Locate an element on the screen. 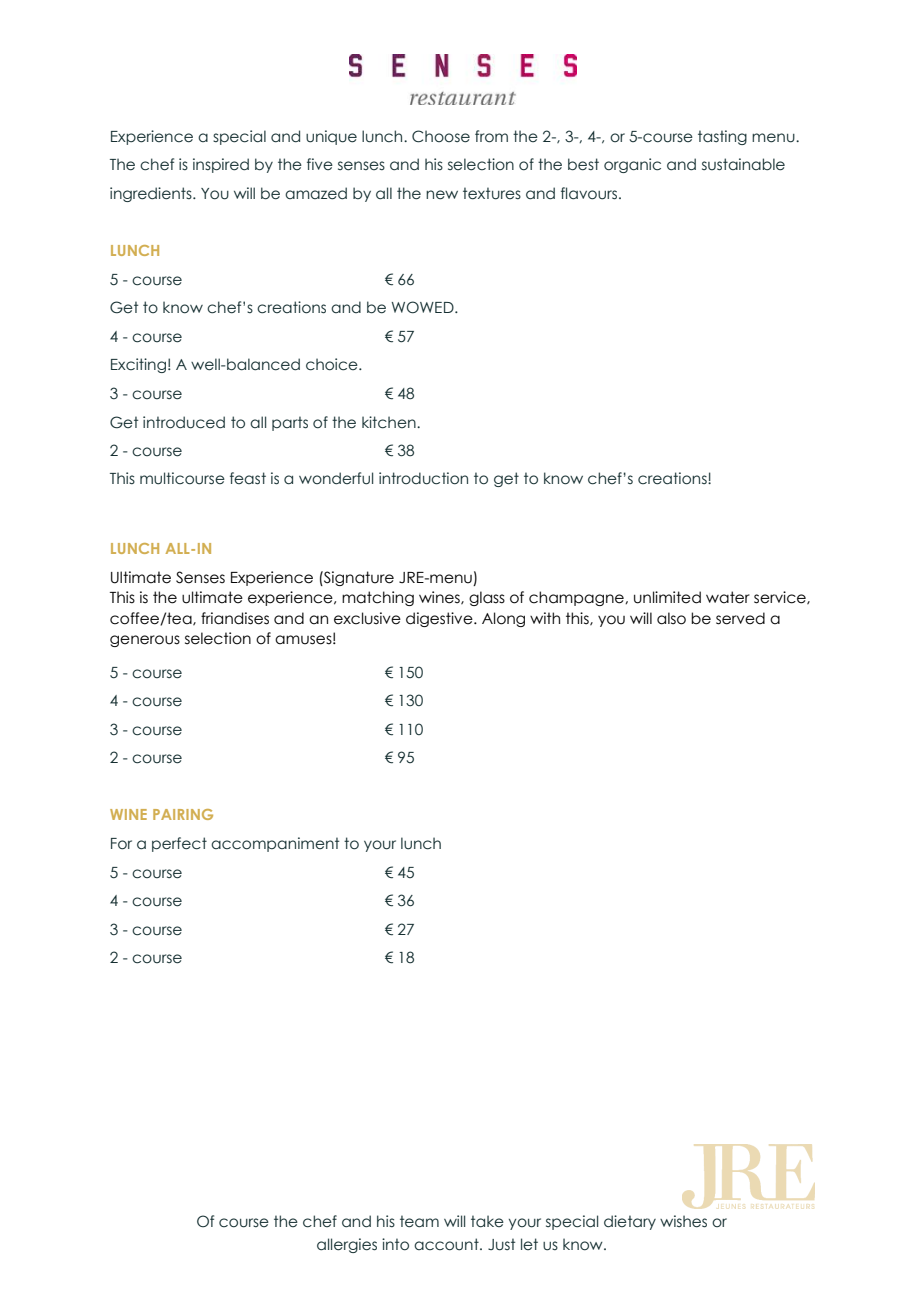 The width and height of the screenshot is (924, 1308). digestive is located at coordinates (440, 619).
